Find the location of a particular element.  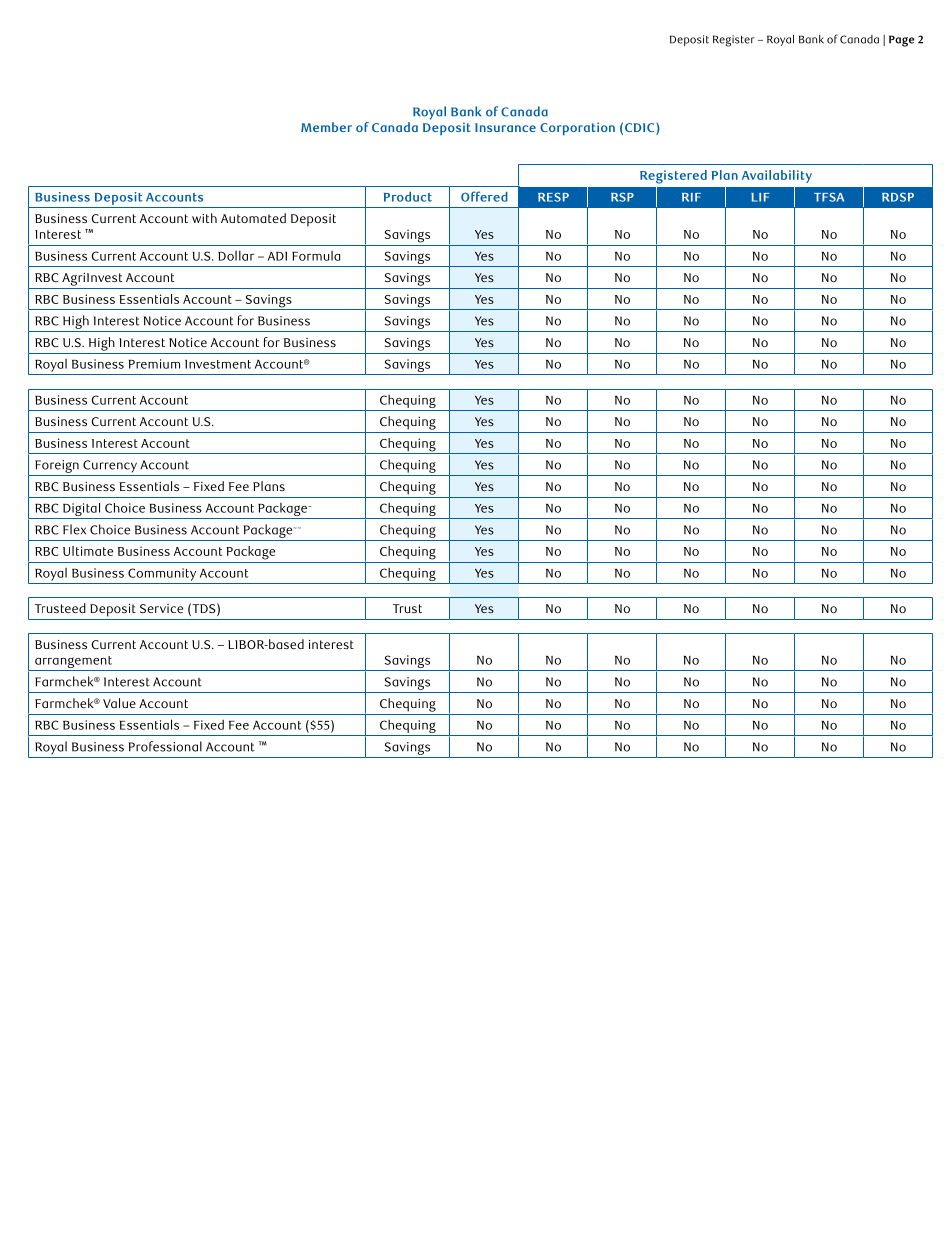

Page is located at coordinates (901, 41).
